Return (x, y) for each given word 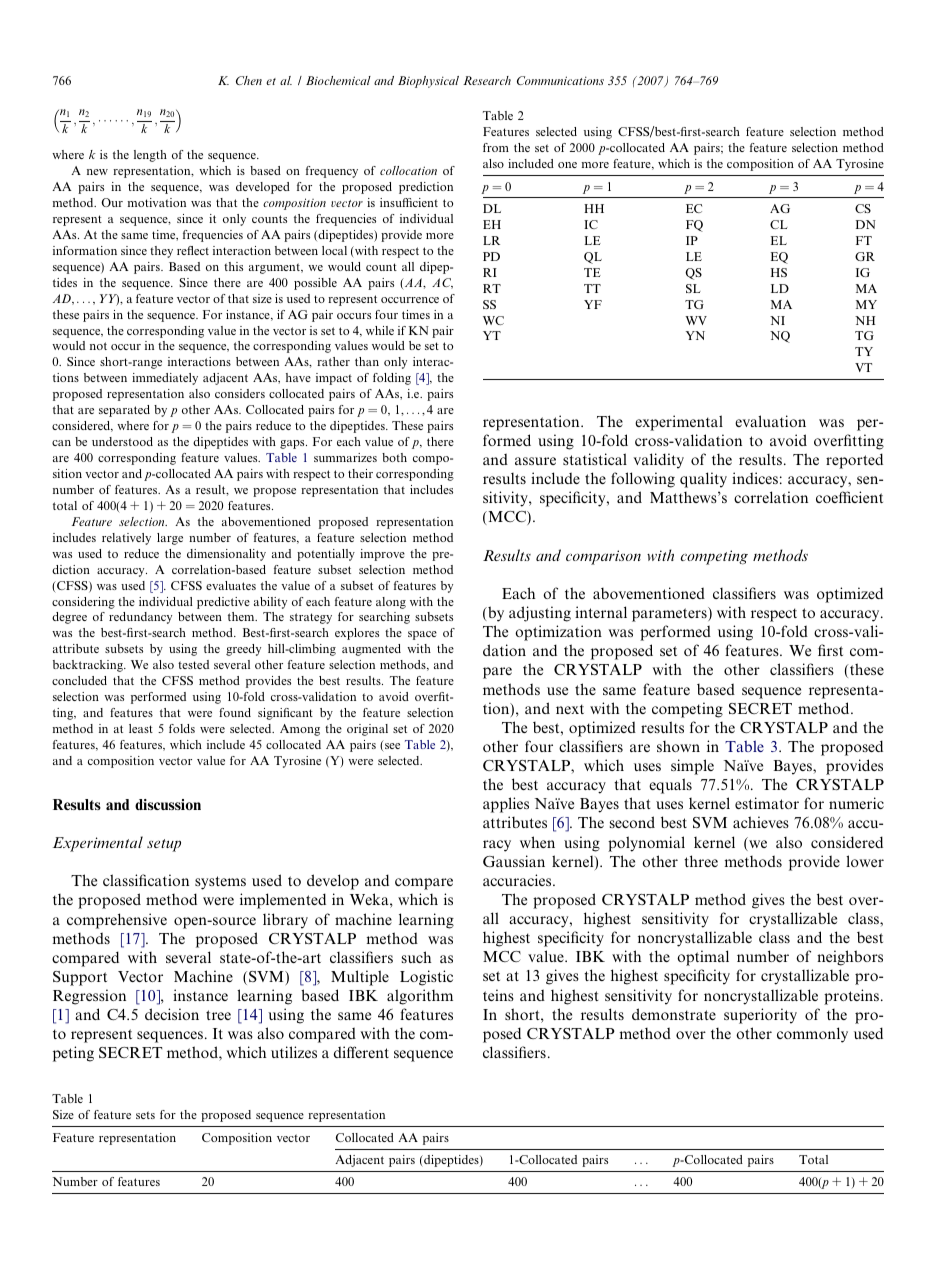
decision (172, 1014)
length (150, 156)
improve (382, 555)
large (170, 539)
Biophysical (428, 82)
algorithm (420, 997)
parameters (670, 614)
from (496, 147)
